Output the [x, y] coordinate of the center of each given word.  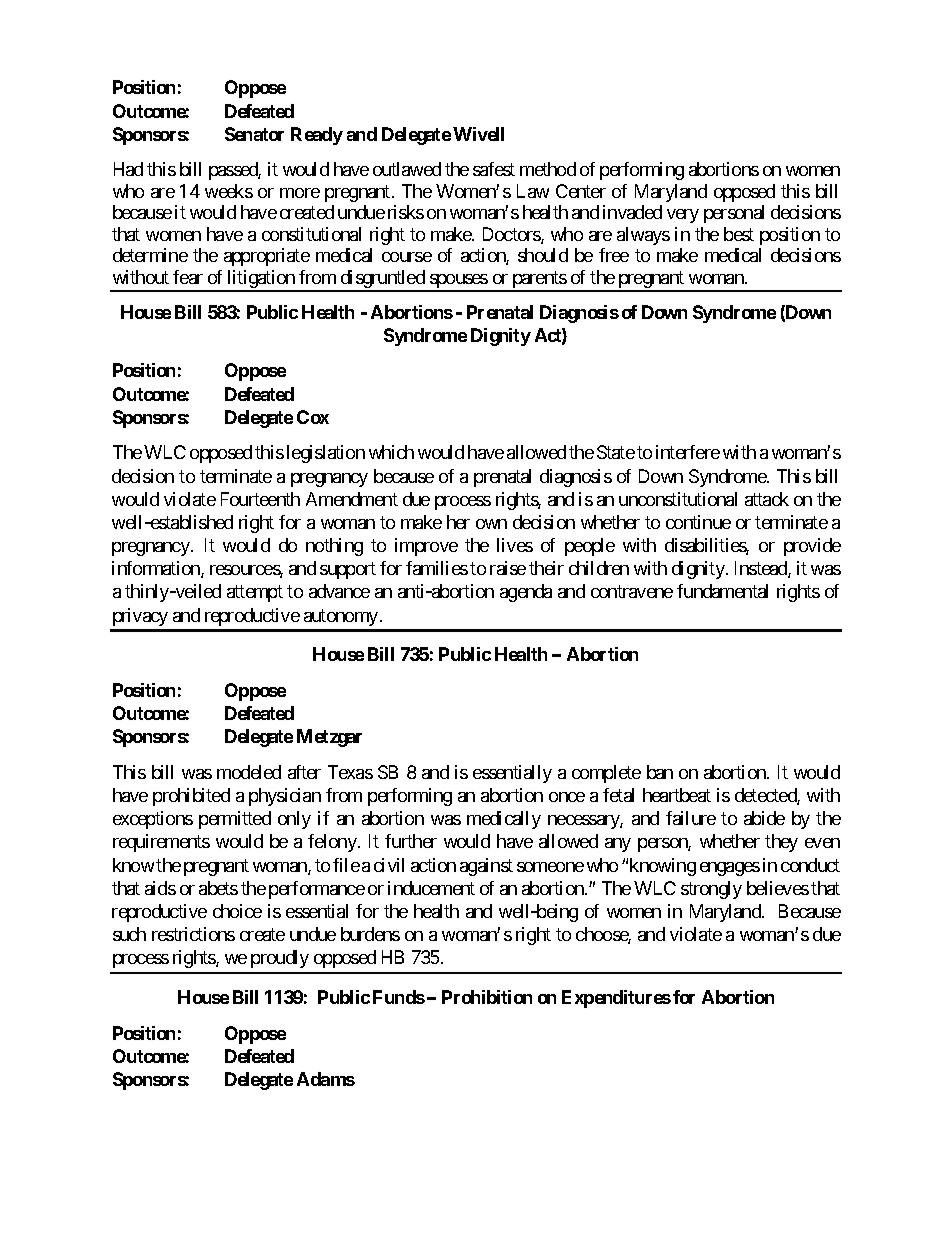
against [486, 867]
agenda [526, 593]
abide [764, 818]
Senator [254, 134]
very [683, 216]
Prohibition [487, 997]
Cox [313, 417]
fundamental [722, 591]
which [391, 452]
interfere [688, 452]
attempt [255, 594]
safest [494, 169]
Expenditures [616, 999]
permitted [235, 820]
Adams [326, 1079]
